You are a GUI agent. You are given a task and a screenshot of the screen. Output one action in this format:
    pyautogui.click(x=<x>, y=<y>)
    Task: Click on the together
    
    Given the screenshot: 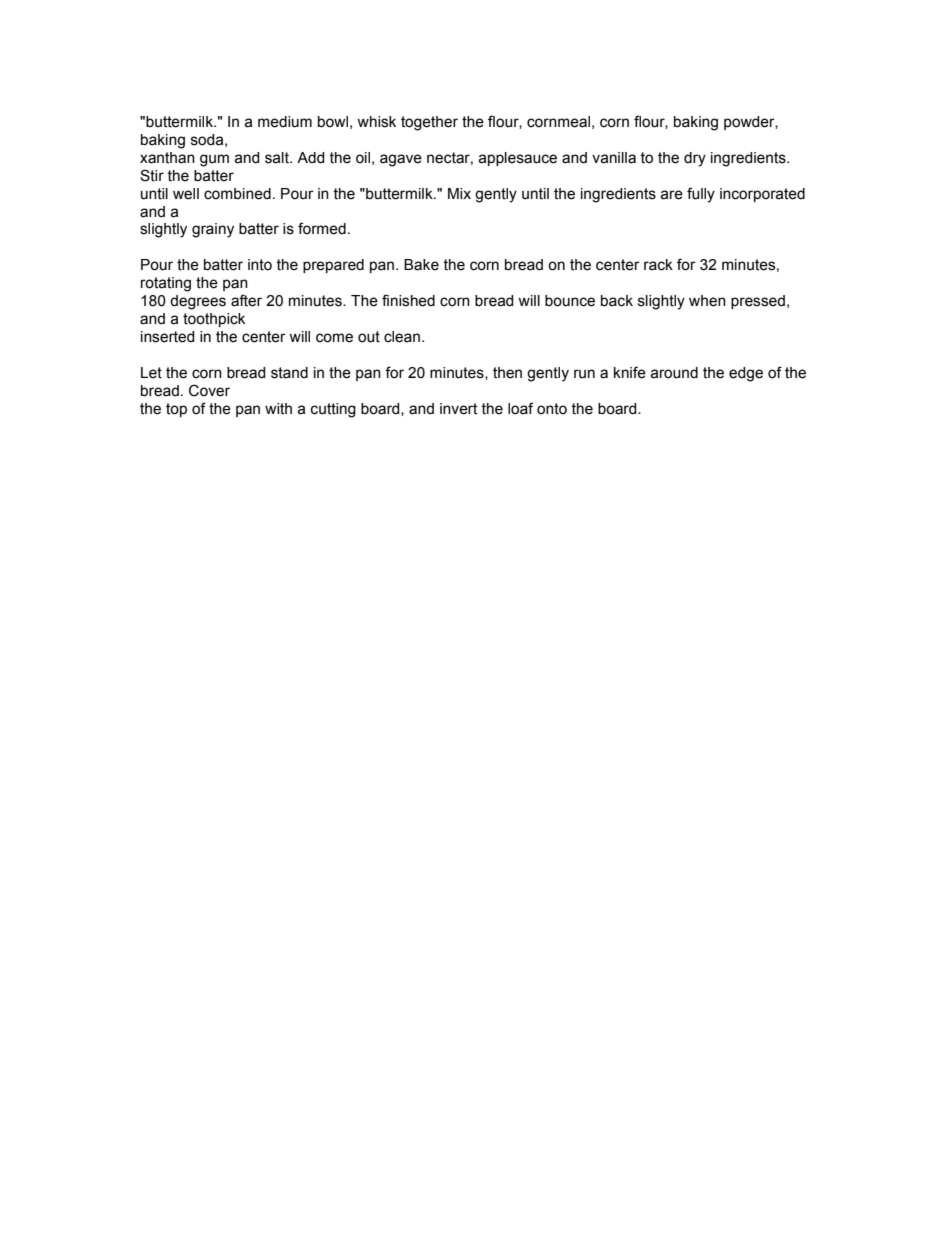 What is the action you would take?
    pyautogui.click(x=429, y=123)
